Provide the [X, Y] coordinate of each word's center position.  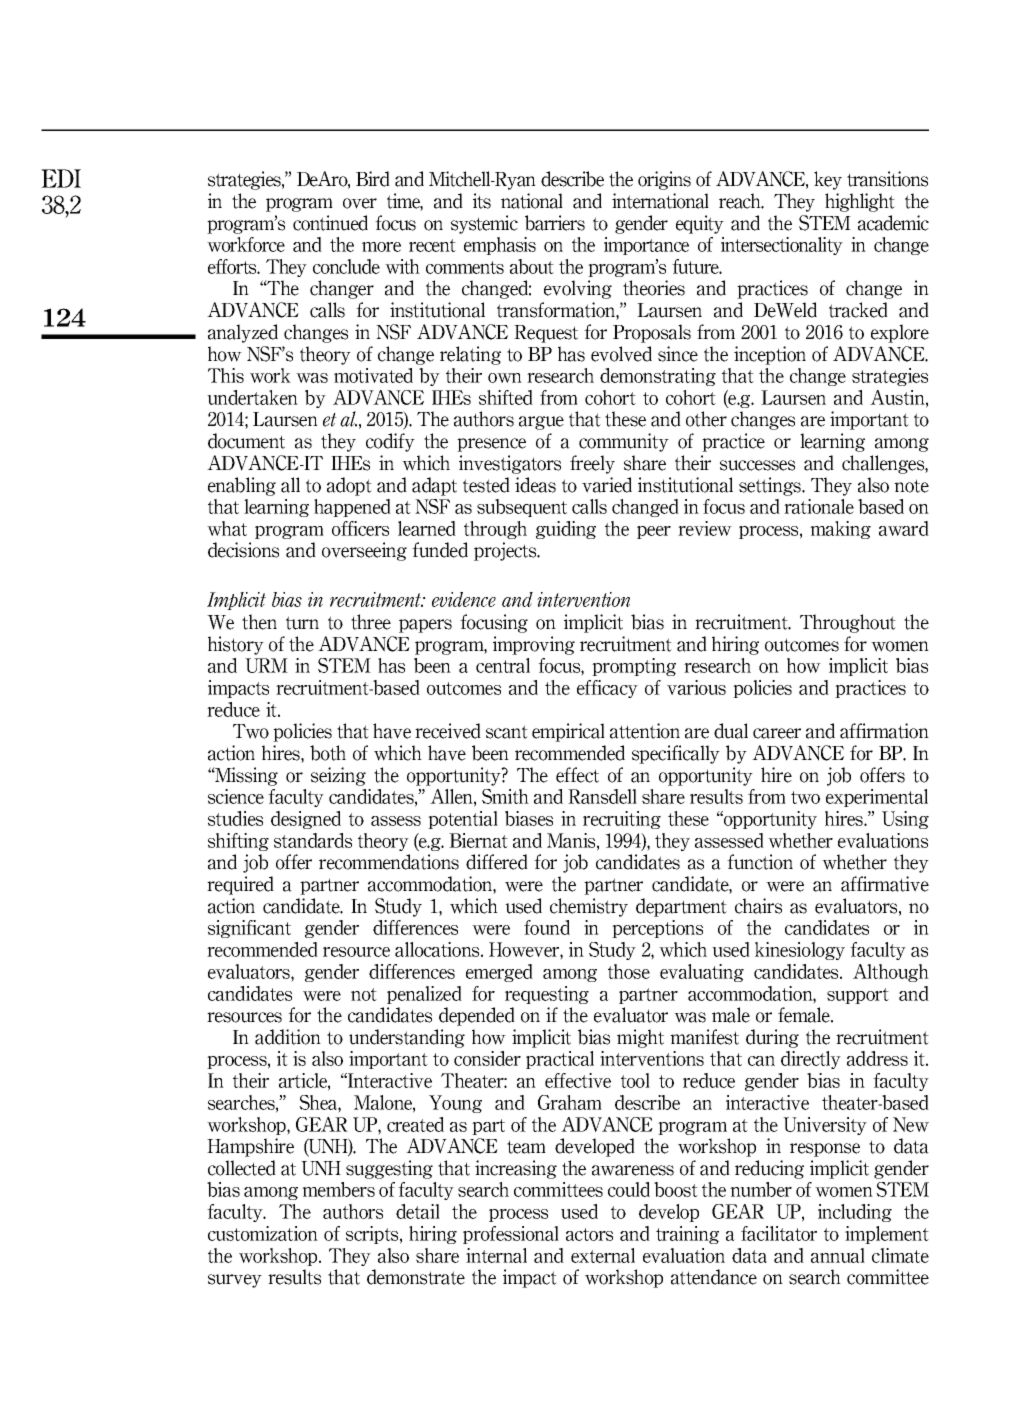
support [858, 996]
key [828, 180]
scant [507, 732]
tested [486, 485]
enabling [242, 486]
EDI [61, 178]
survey [235, 1281]
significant [249, 929]
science [236, 796]
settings [771, 486]
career [777, 733]
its [482, 201]
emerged [499, 973]
